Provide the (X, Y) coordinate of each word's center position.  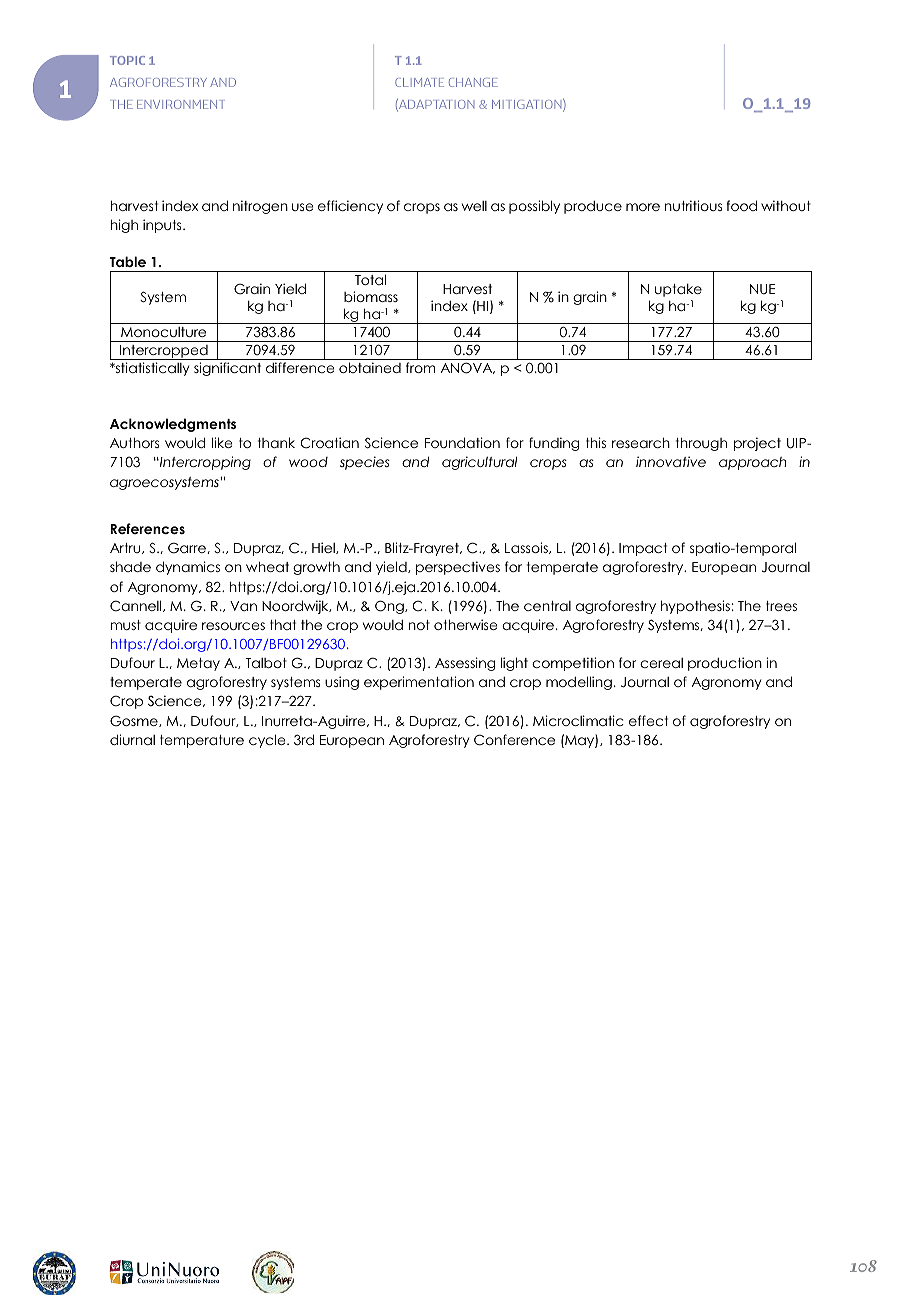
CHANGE (473, 82)
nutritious (693, 205)
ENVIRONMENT (181, 104)
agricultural (479, 463)
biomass (371, 296)
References (147, 528)
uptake (678, 290)
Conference (514, 740)
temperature (202, 741)
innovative (671, 461)
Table (128, 261)
